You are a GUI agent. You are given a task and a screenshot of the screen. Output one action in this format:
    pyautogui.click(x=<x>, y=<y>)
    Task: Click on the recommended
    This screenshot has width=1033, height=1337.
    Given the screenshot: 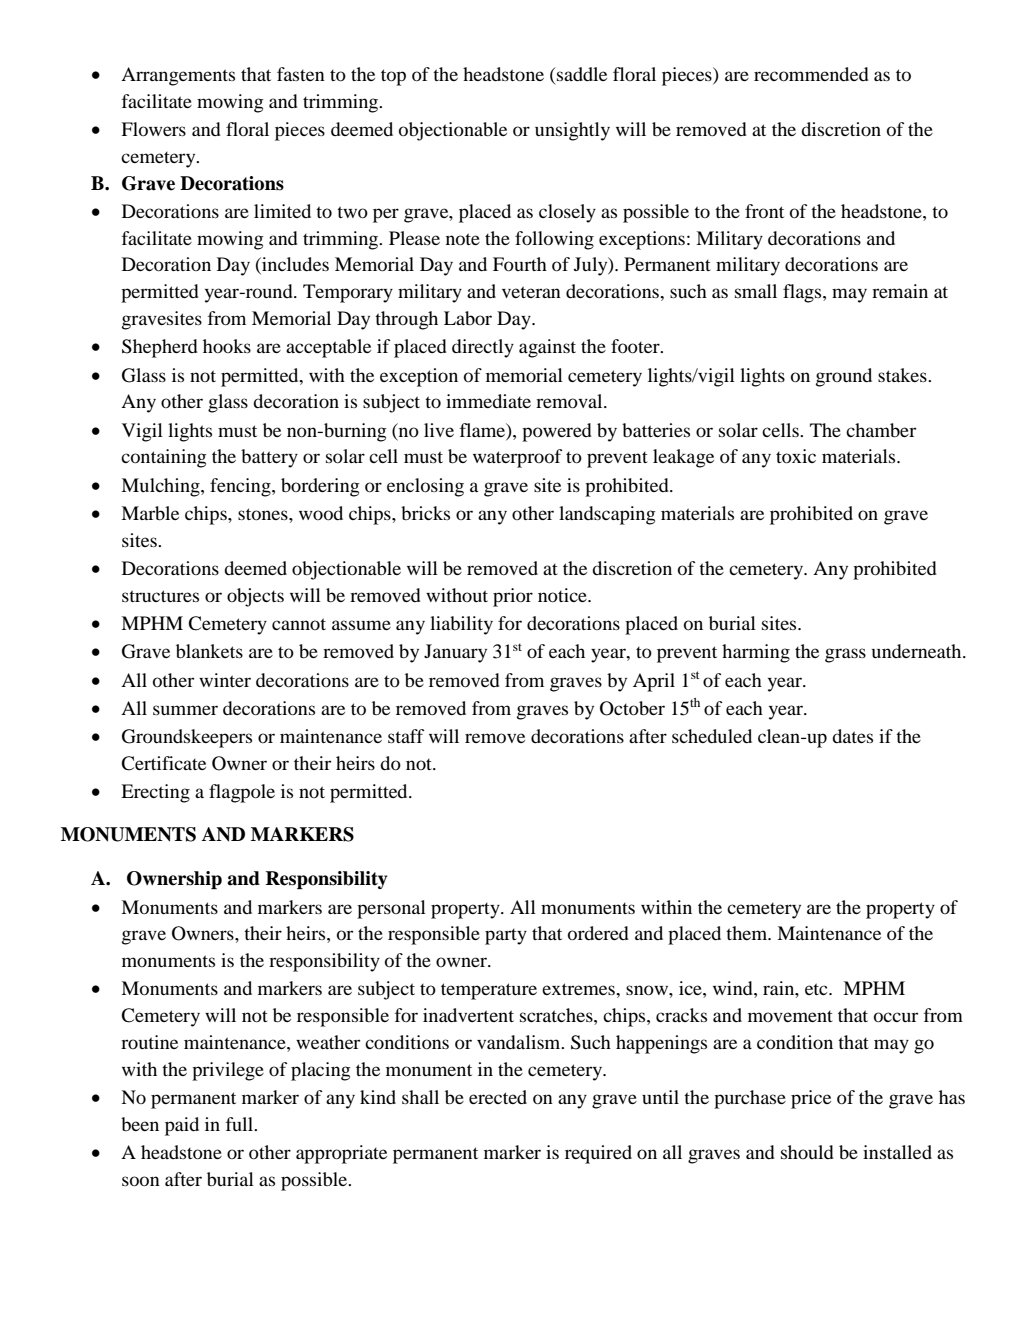 What is the action you would take?
    pyautogui.click(x=811, y=74)
